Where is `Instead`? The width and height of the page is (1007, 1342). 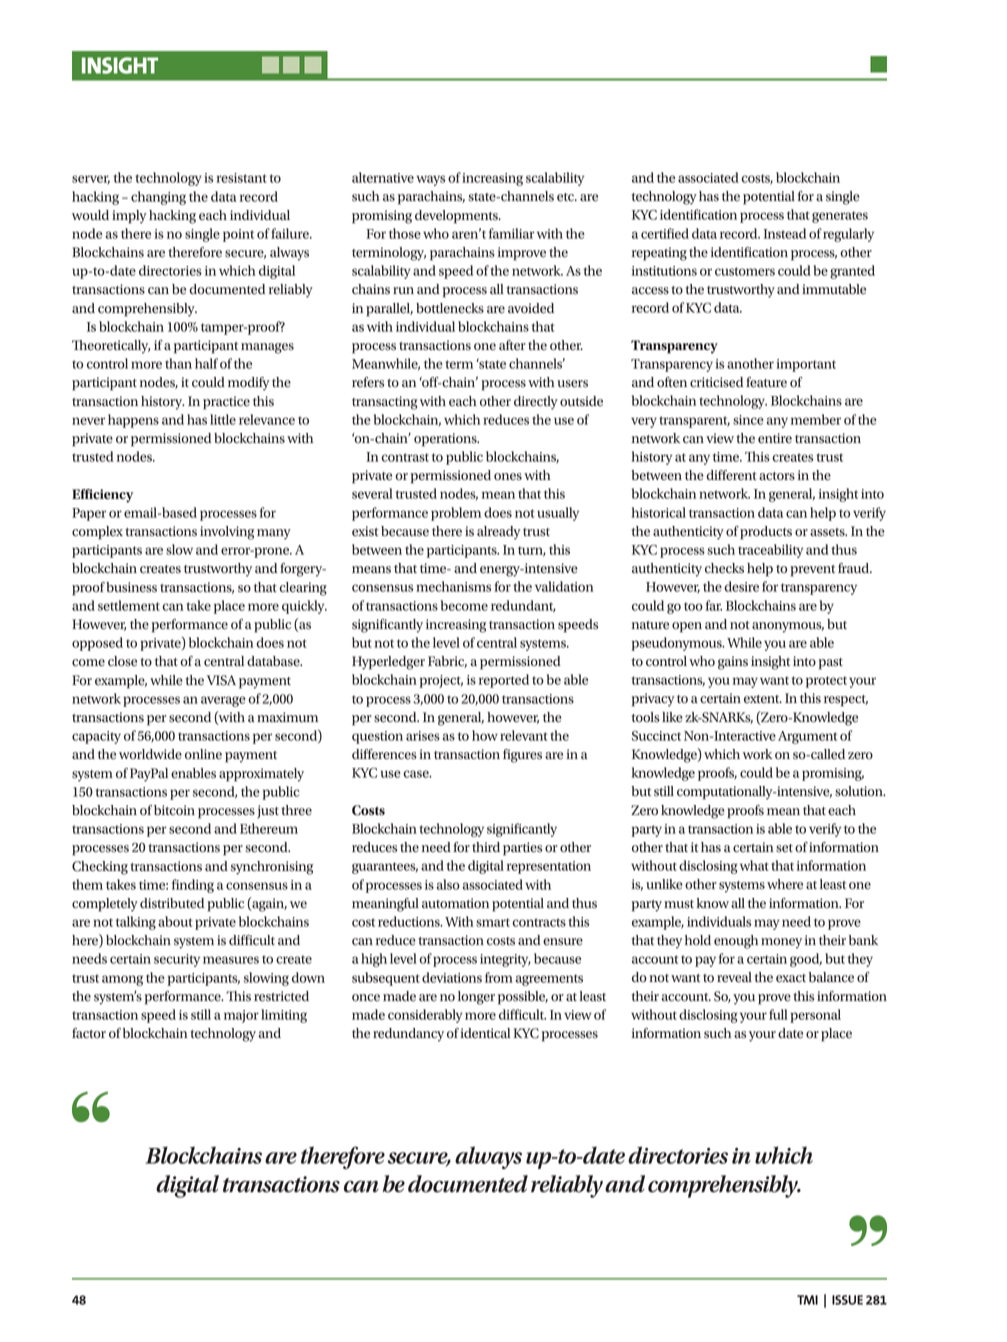 Instead is located at coordinates (785, 233).
